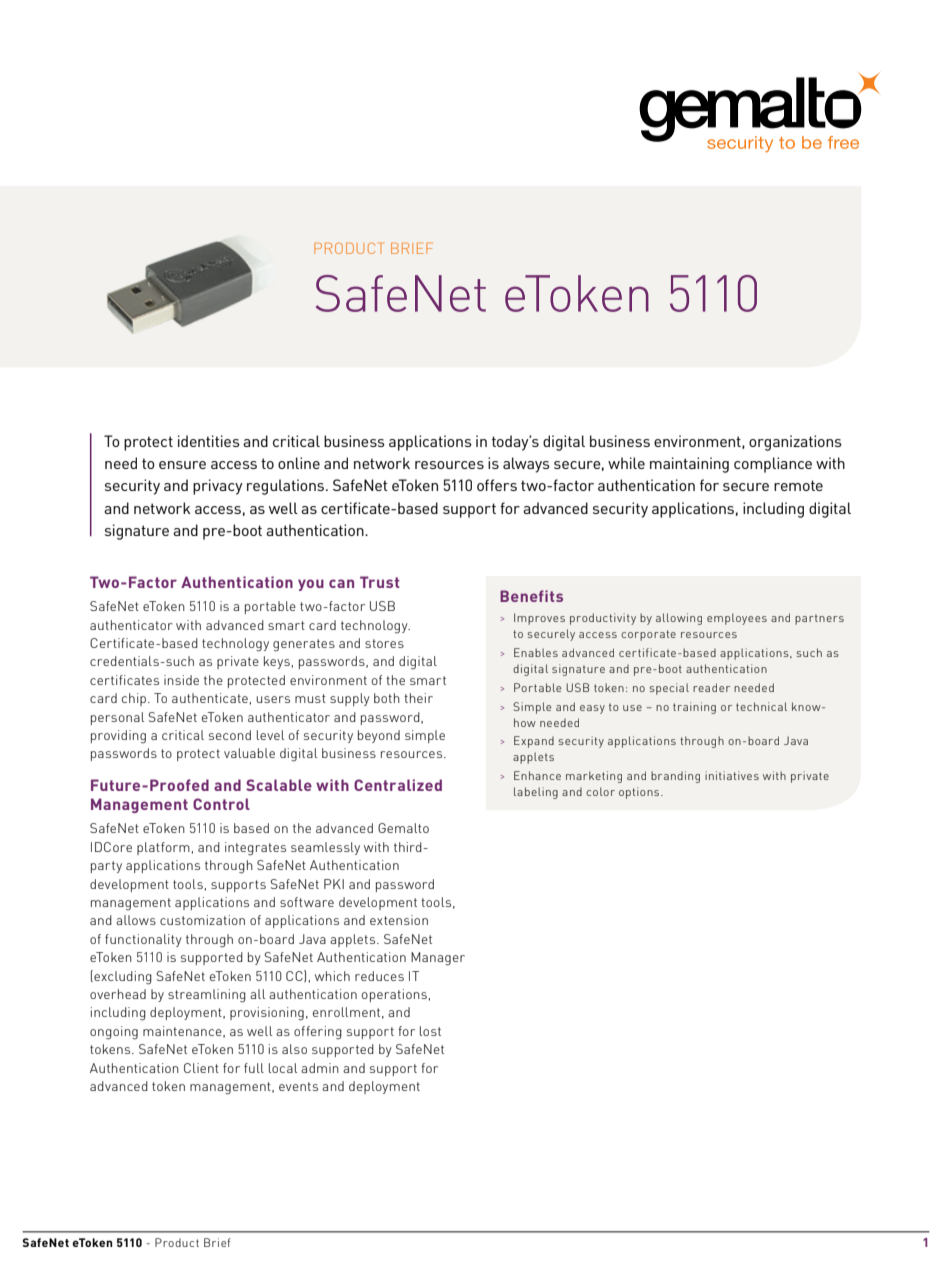  What do you see at coordinates (399, 920) in the document?
I see `extension` at bounding box center [399, 920].
